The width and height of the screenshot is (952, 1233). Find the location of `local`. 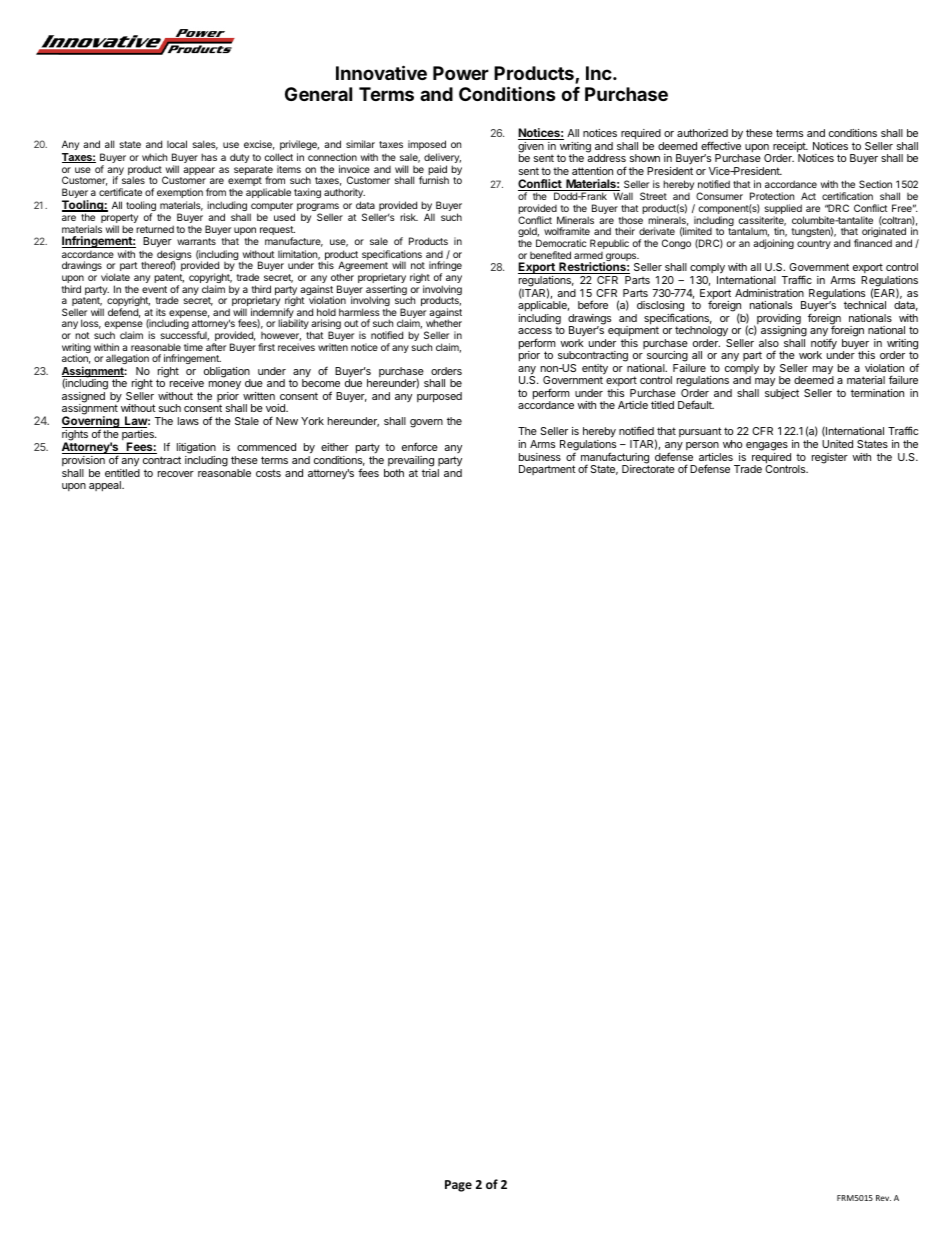

local is located at coordinates (177, 144).
